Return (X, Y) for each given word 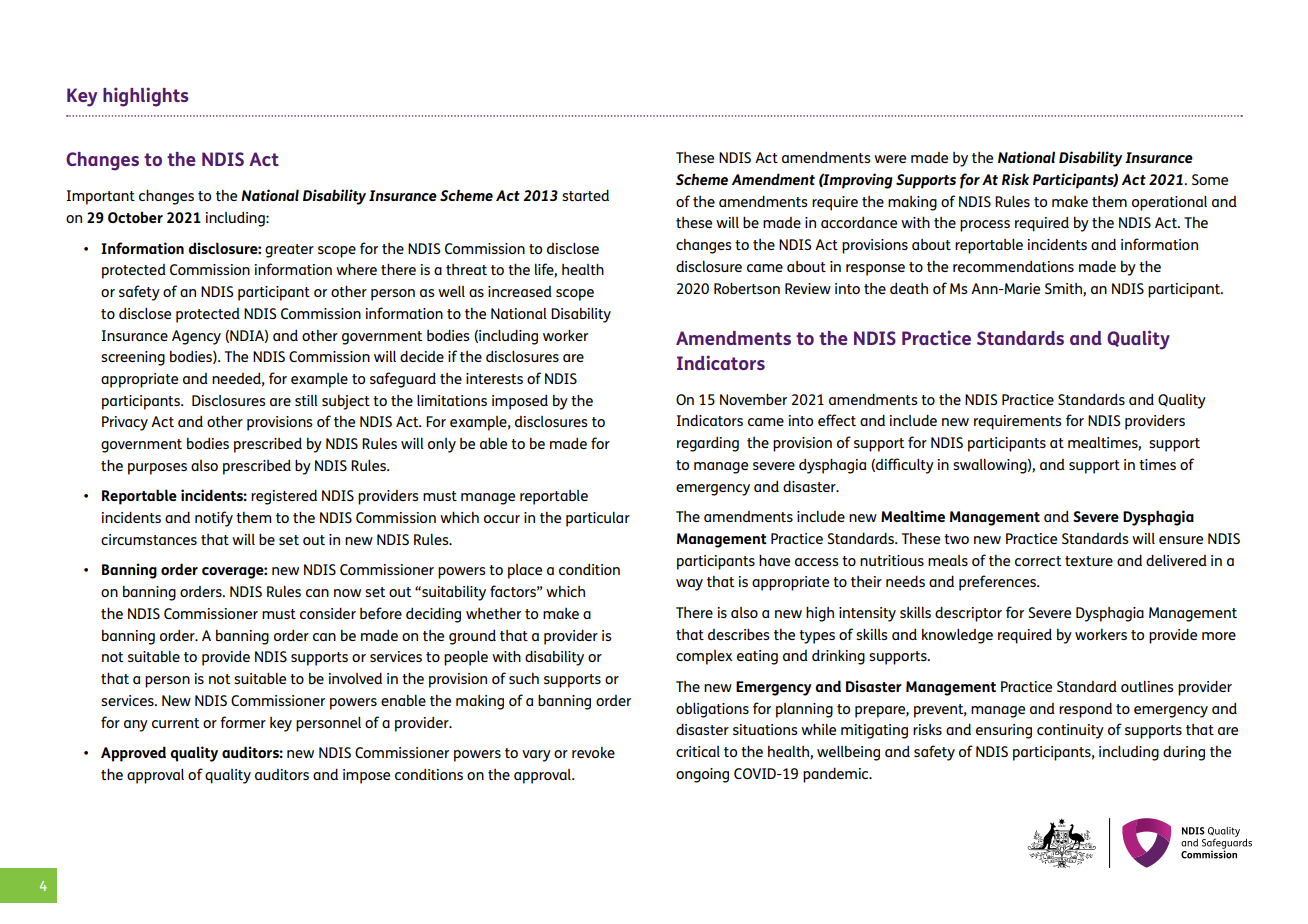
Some (1210, 179)
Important (101, 197)
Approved (133, 754)
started (585, 195)
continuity (1070, 731)
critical (698, 751)
